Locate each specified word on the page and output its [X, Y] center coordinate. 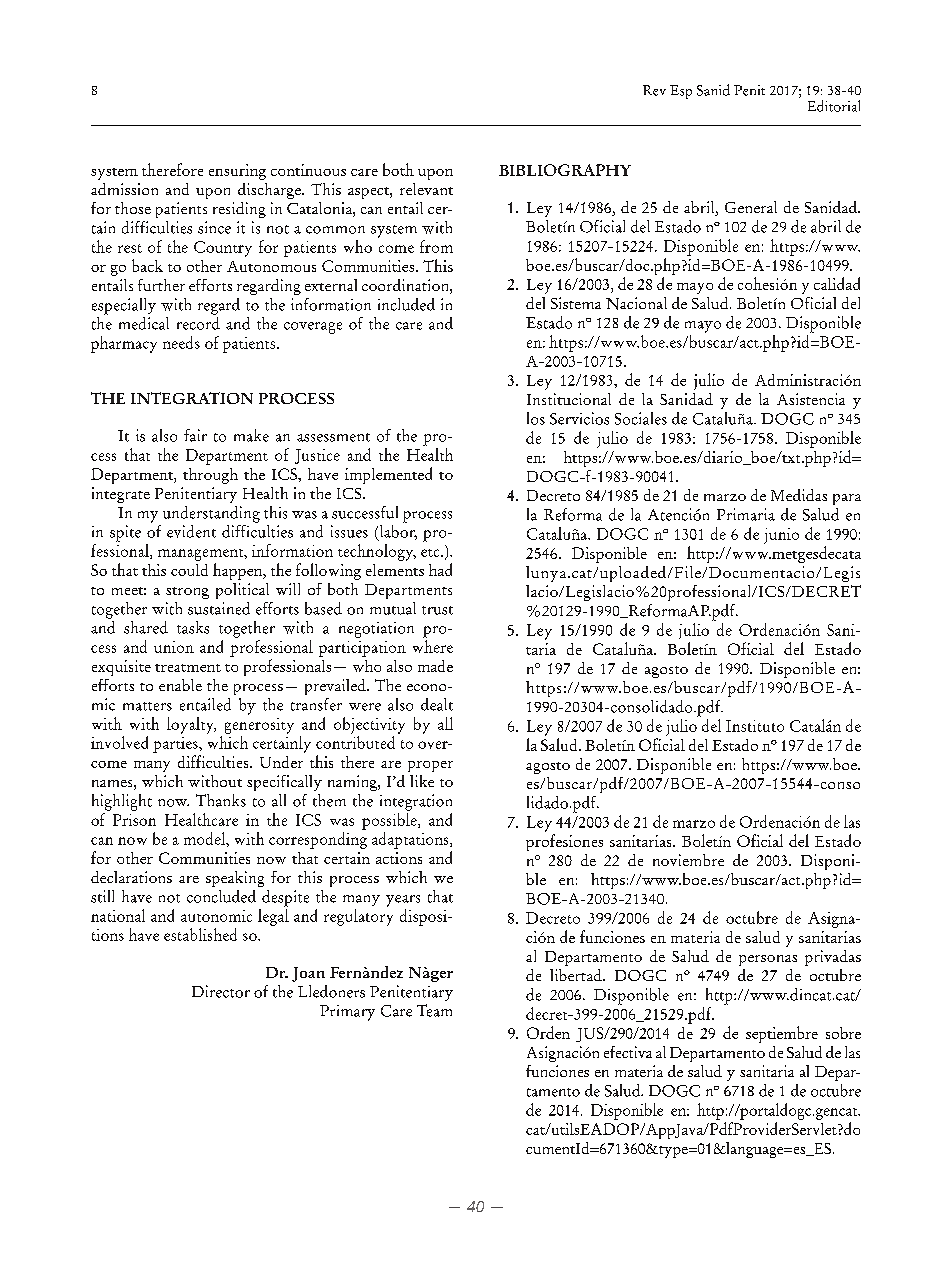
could [189, 570]
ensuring [237, 172]
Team [434, 1010]
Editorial [834, 106]
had [440, 569]
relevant [426, 189]
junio [781, 536]
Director [221, 991]
